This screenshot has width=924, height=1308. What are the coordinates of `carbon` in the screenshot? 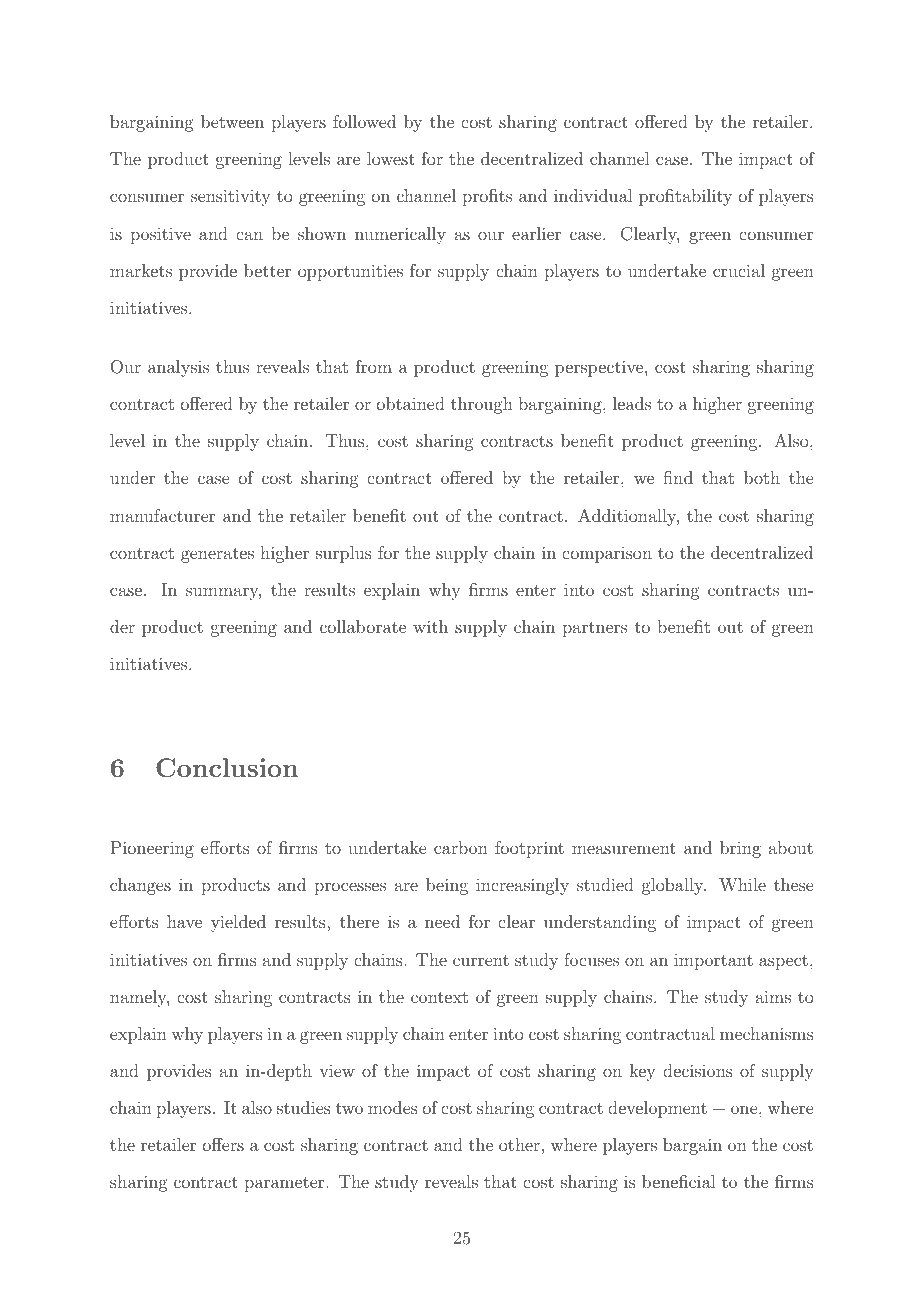 It's located at (461, 847).
